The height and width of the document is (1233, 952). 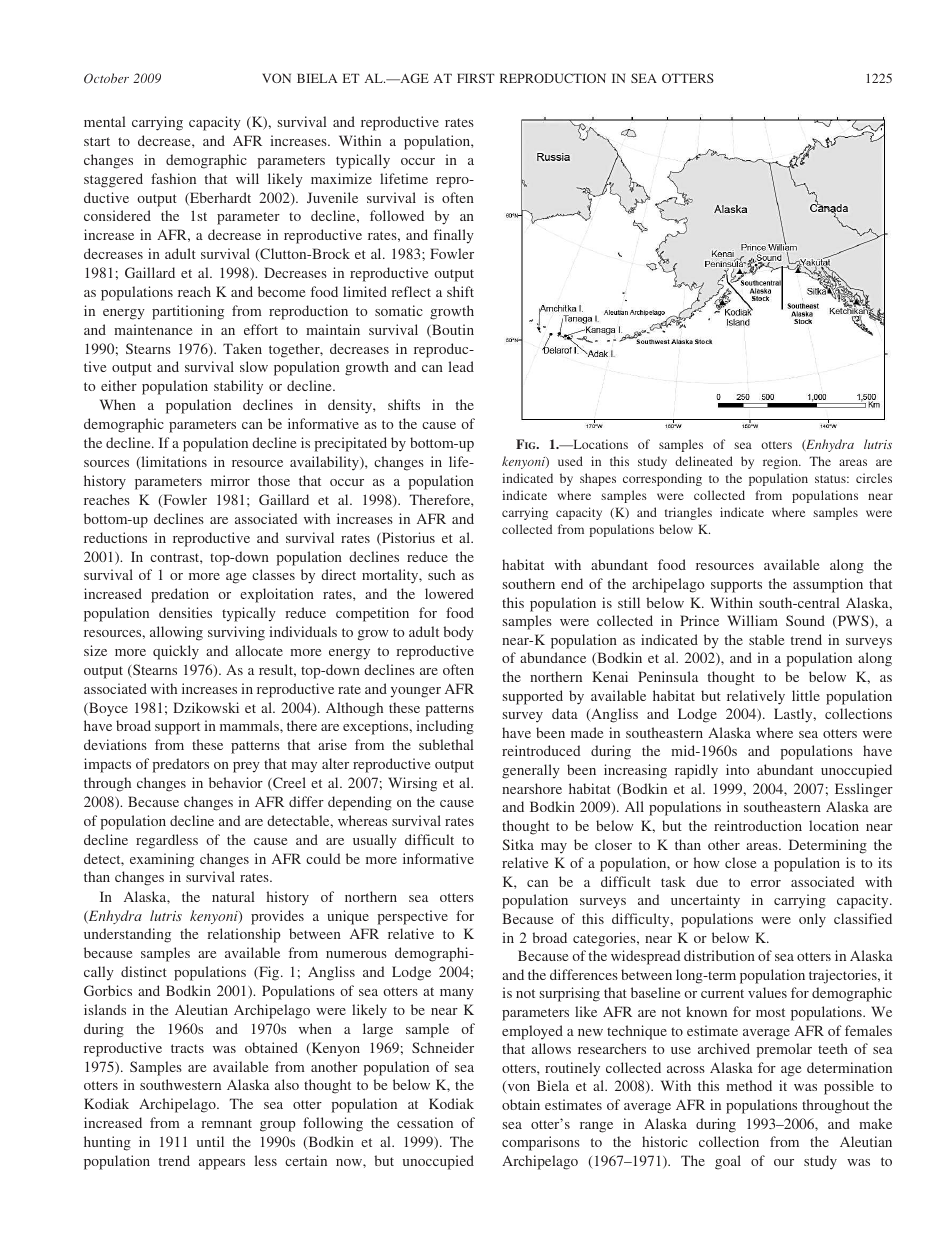 What do you see at coordinates (728, 1162) in the document?
I see `goal` at bounding box center [728, 1162].
